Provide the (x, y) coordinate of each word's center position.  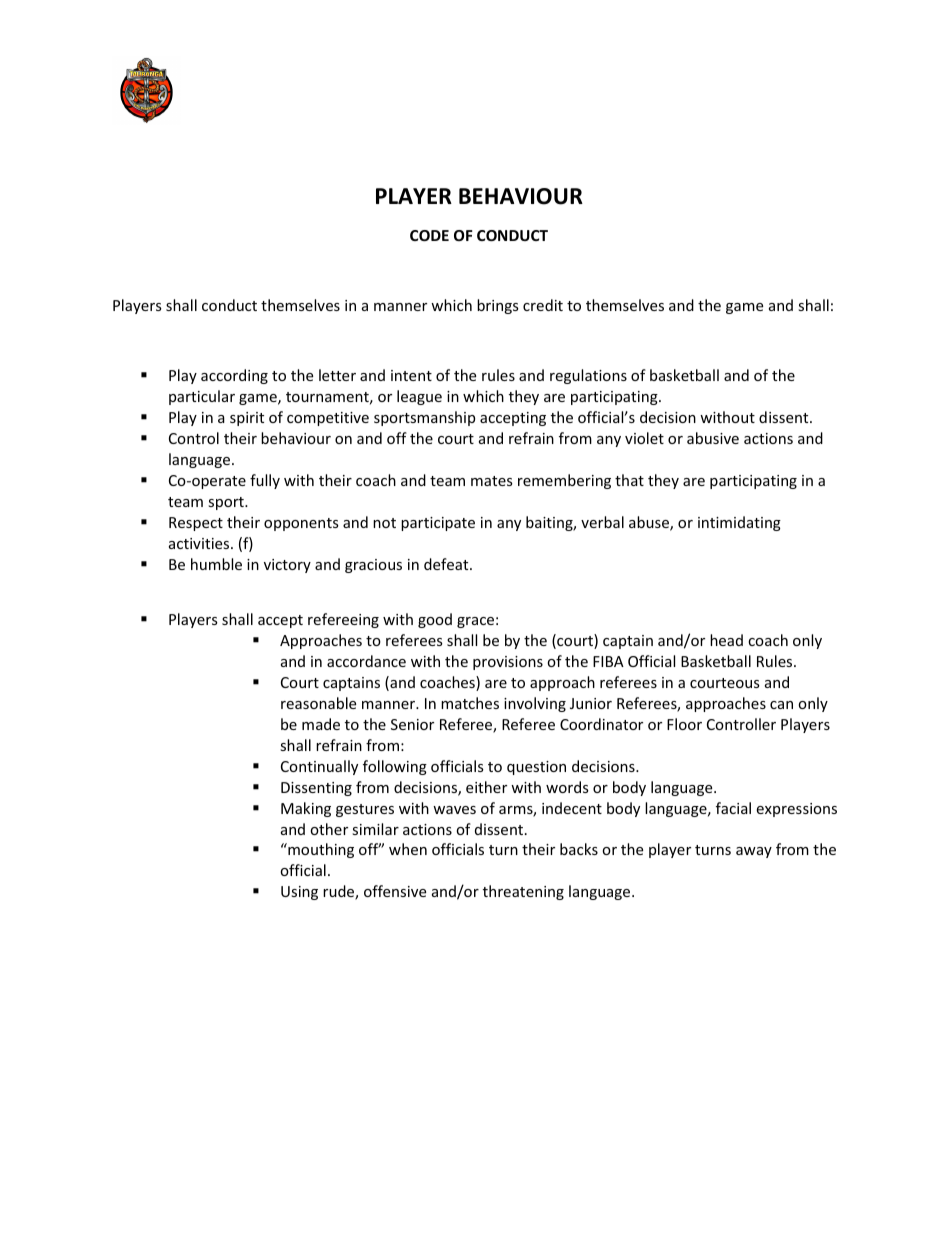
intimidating (739, 523)
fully (265, 481)
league (419, 397)
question (536, 768)
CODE (429, 235)
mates (492, 481)
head (726, 640)
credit (543, 305)
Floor (684, 724)
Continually (319, 767)
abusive (713, 438)
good (435, 620)
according (234, 376)
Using (299, 893)
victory (287, 566)
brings (498, 306)
